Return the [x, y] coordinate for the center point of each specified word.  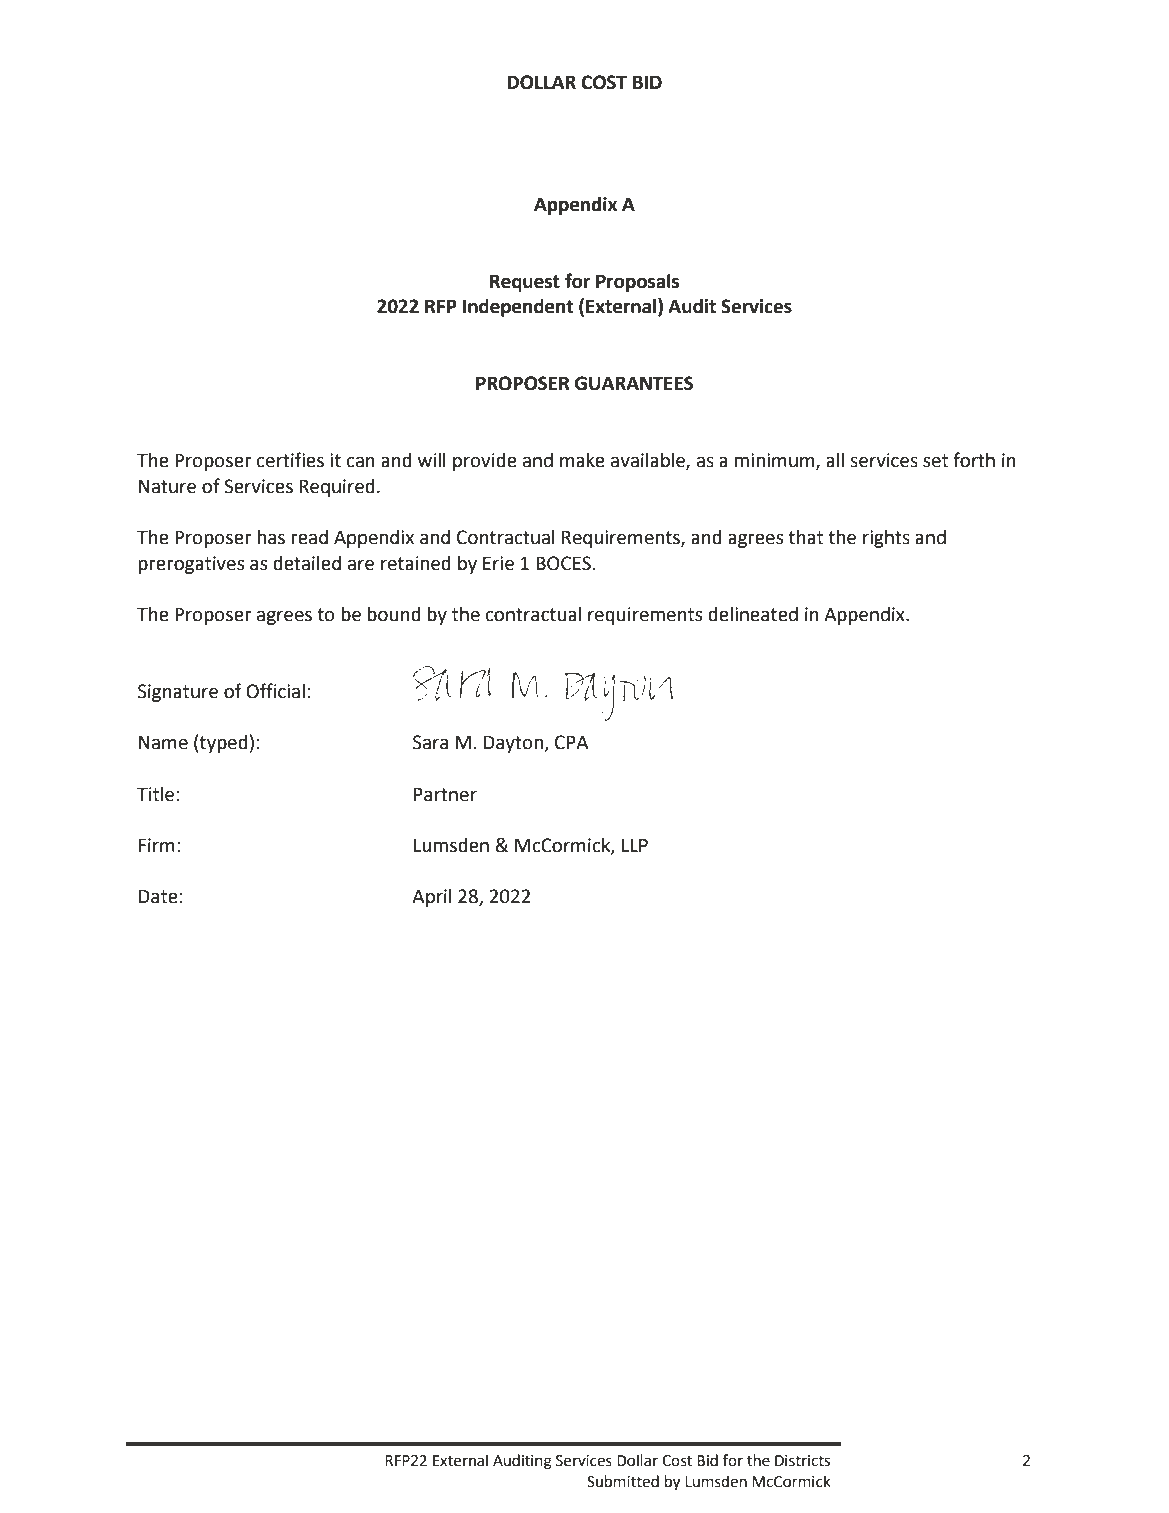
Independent [517, 308]
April [431, 898]
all [835, 460]
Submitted [623, 1481]
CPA [572, 742]
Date [158, 896]
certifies [290, 460]
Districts [802, 1461]
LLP [635, 845]
